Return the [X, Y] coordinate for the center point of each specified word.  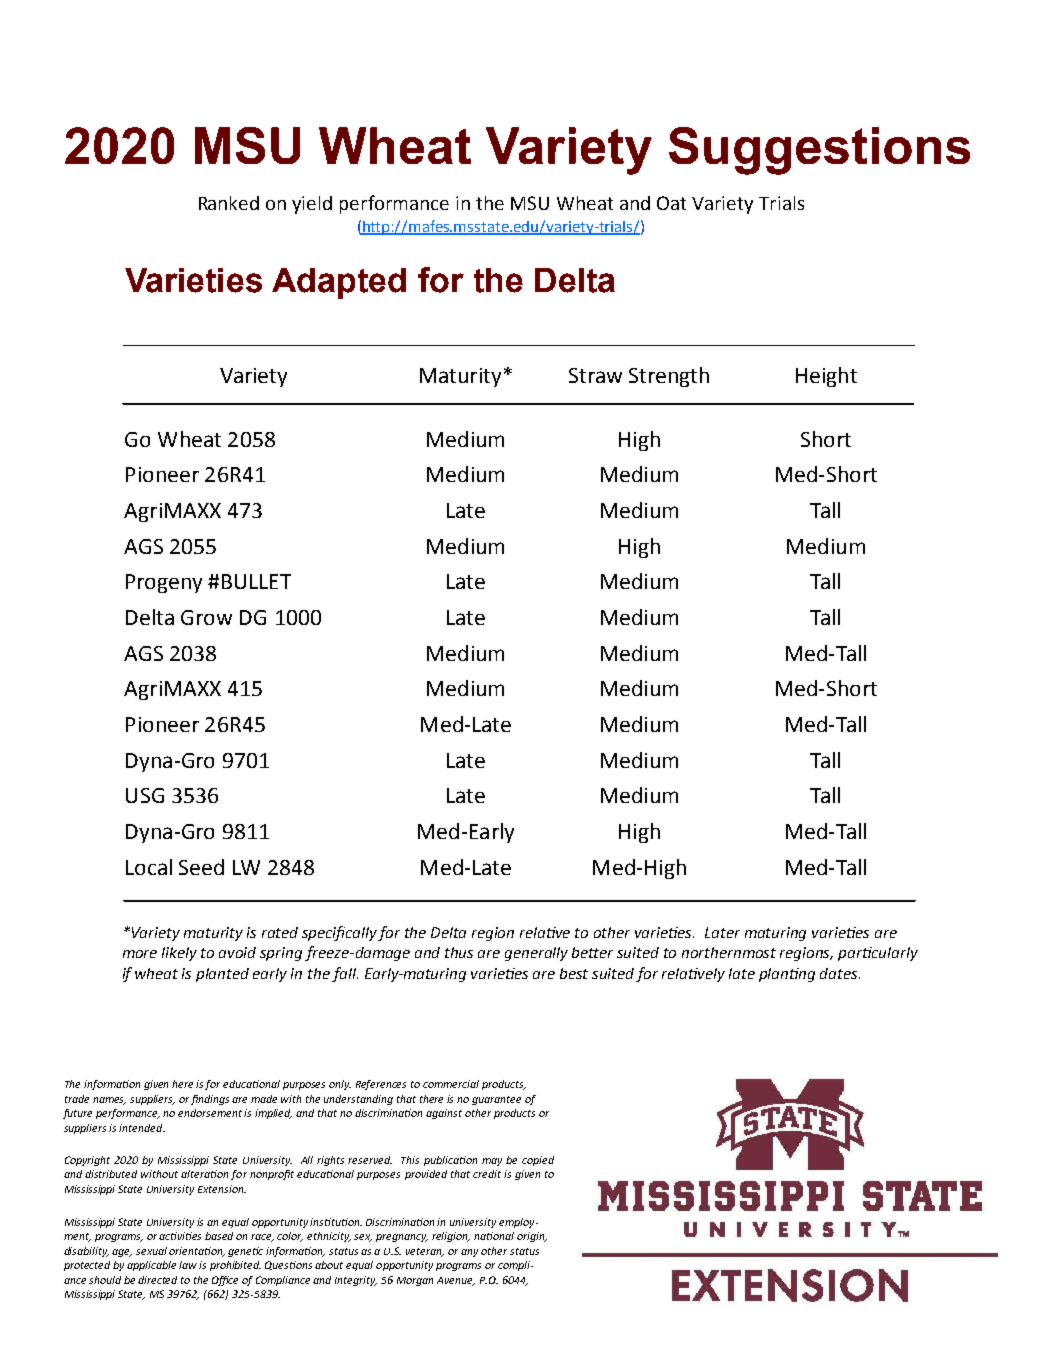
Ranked [229, 203]
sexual [151, 1251]
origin [532, 1237]
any [469, 1253]
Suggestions [819, 151]
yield [312, 205]
